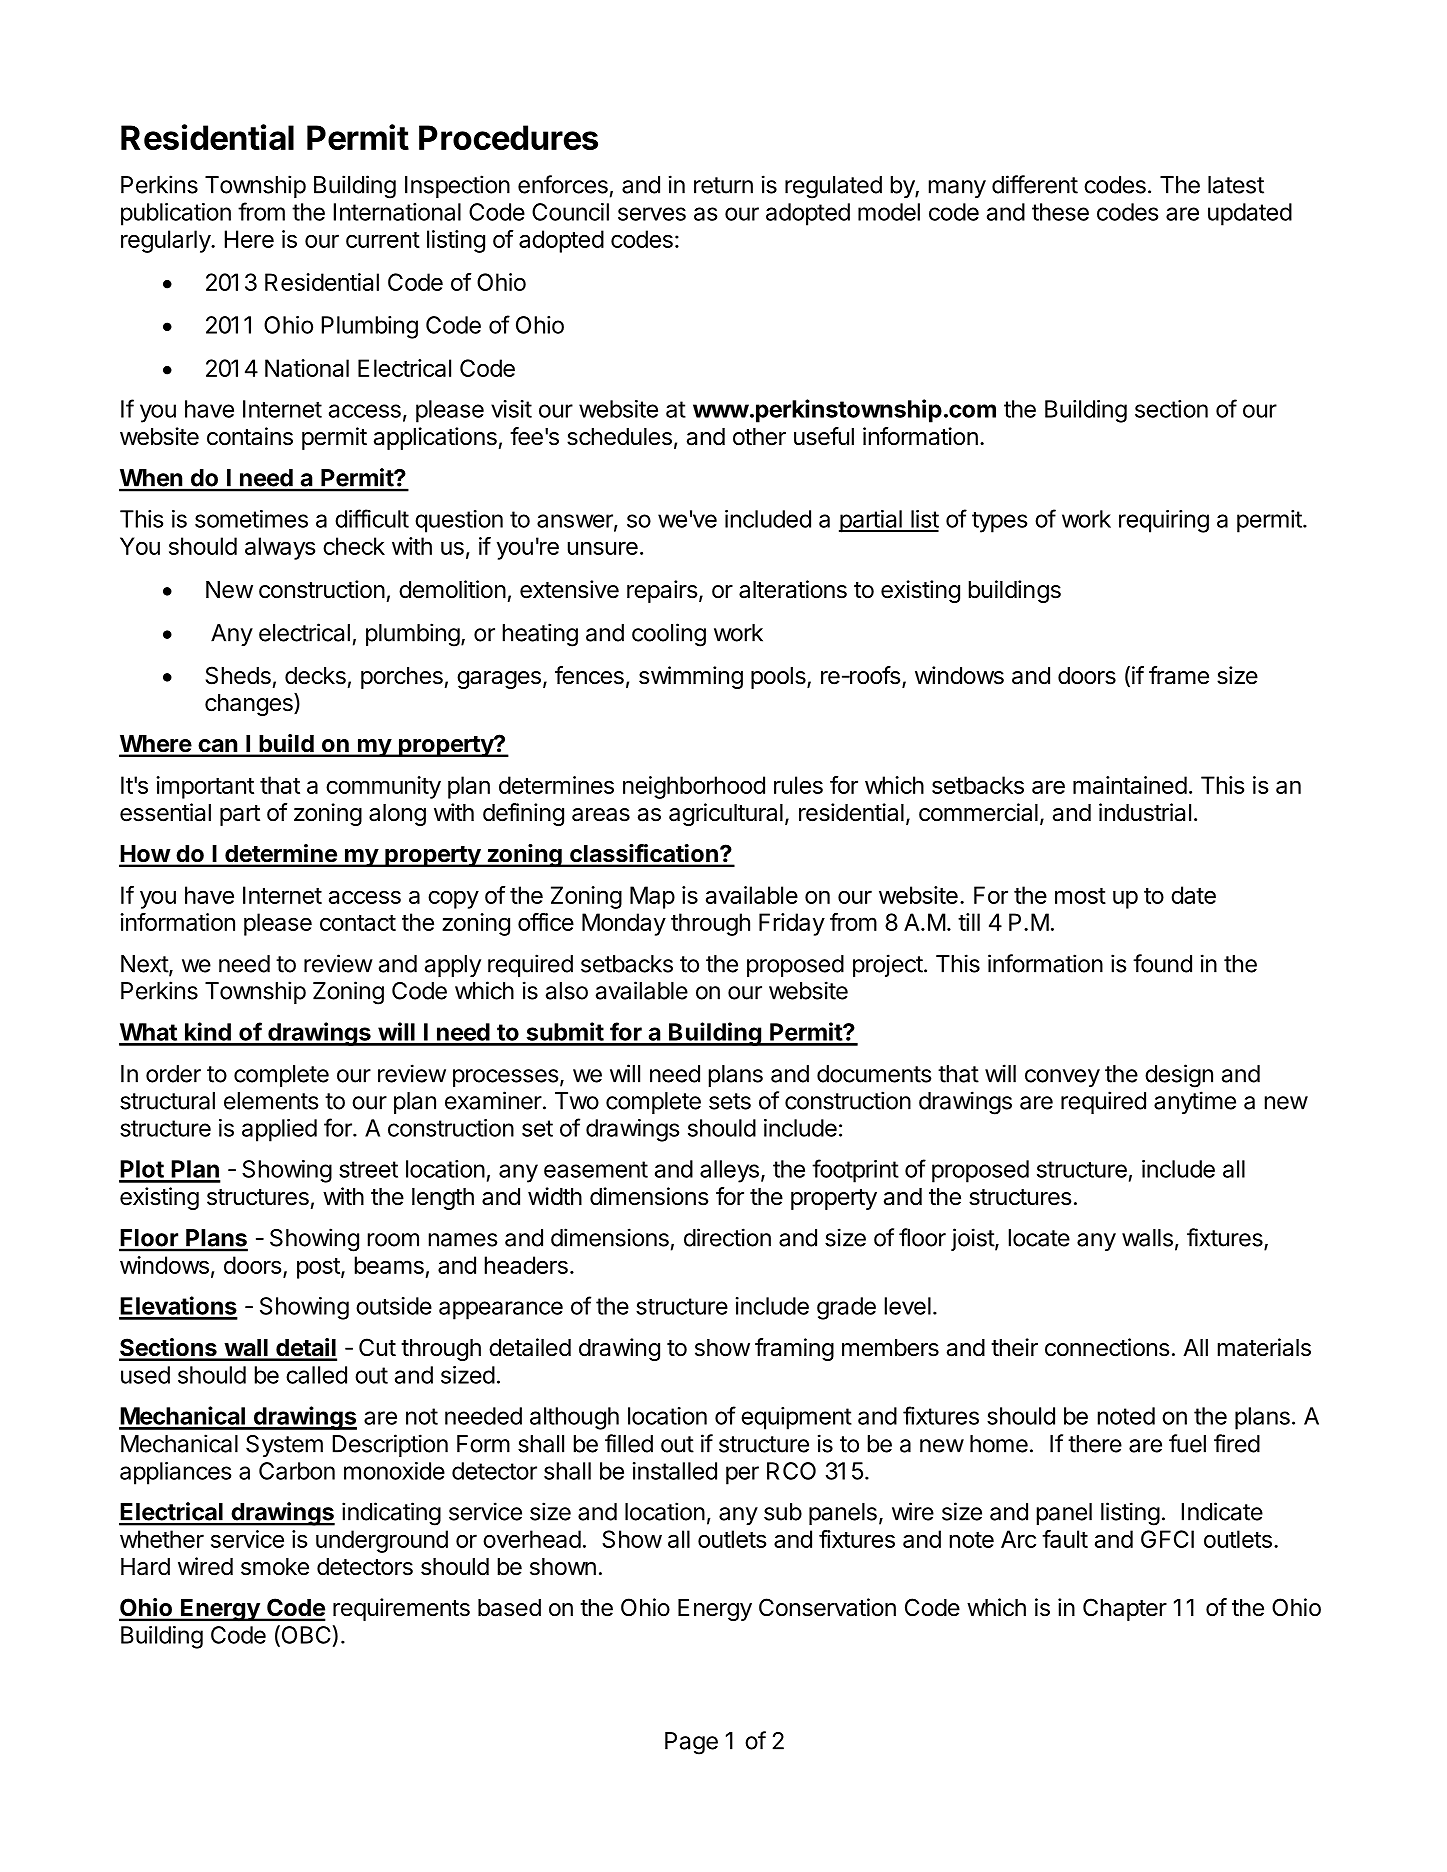 This screenshot has width=1447, height=1872. Describe the element at coordinates (730, 1101) in the screenshot. I see `sets` at that location.
